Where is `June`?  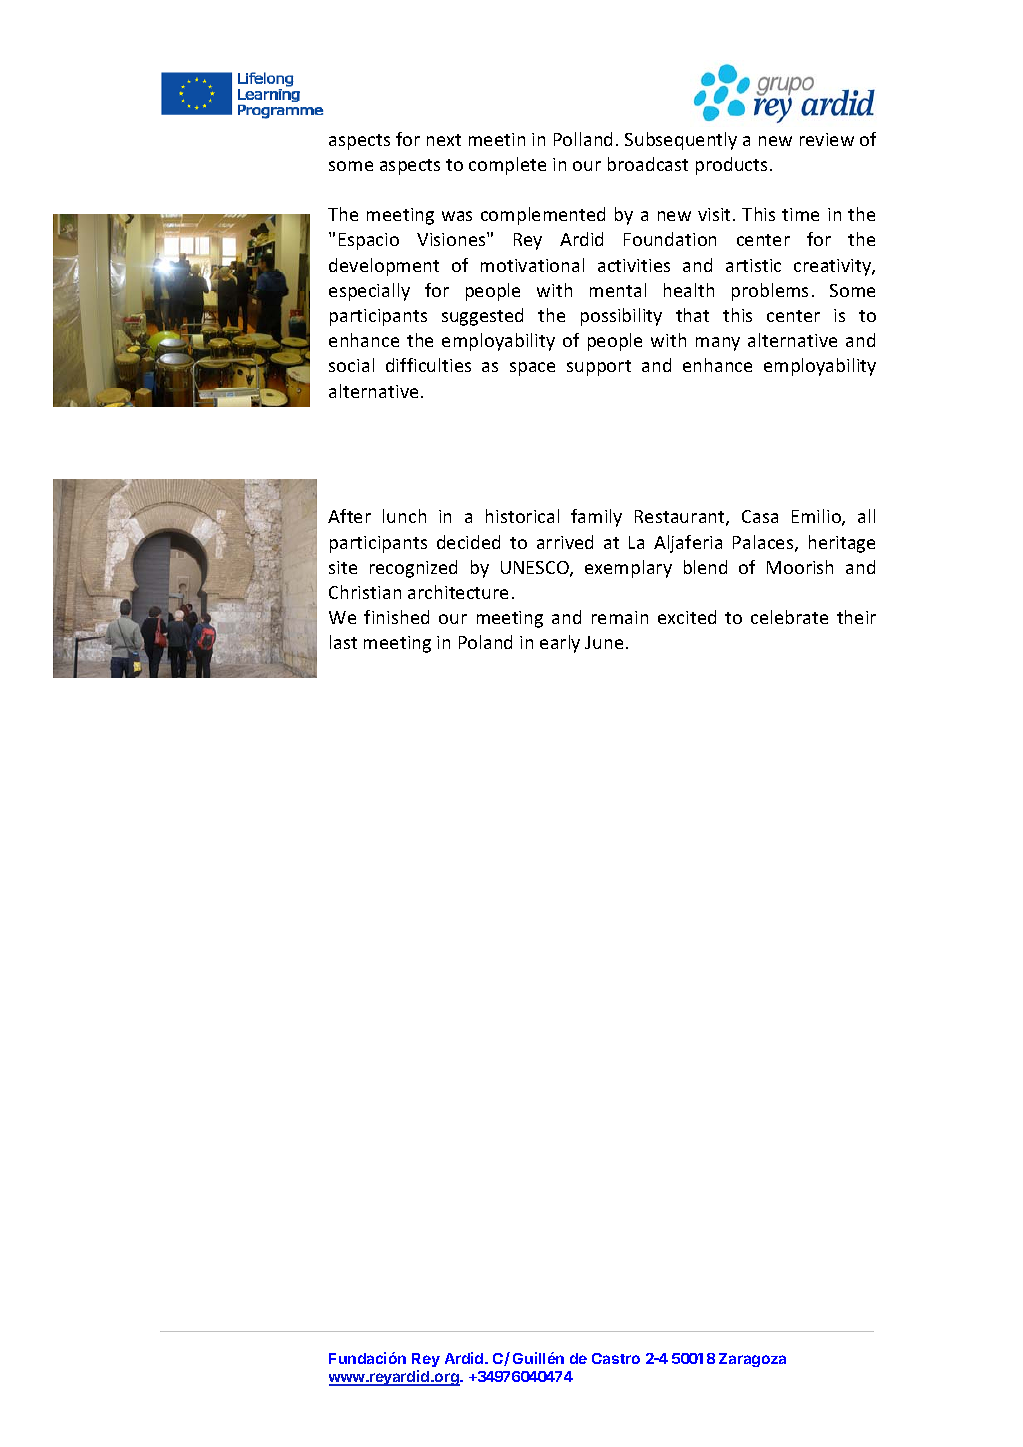
June is located at coordinates (604, 642).
